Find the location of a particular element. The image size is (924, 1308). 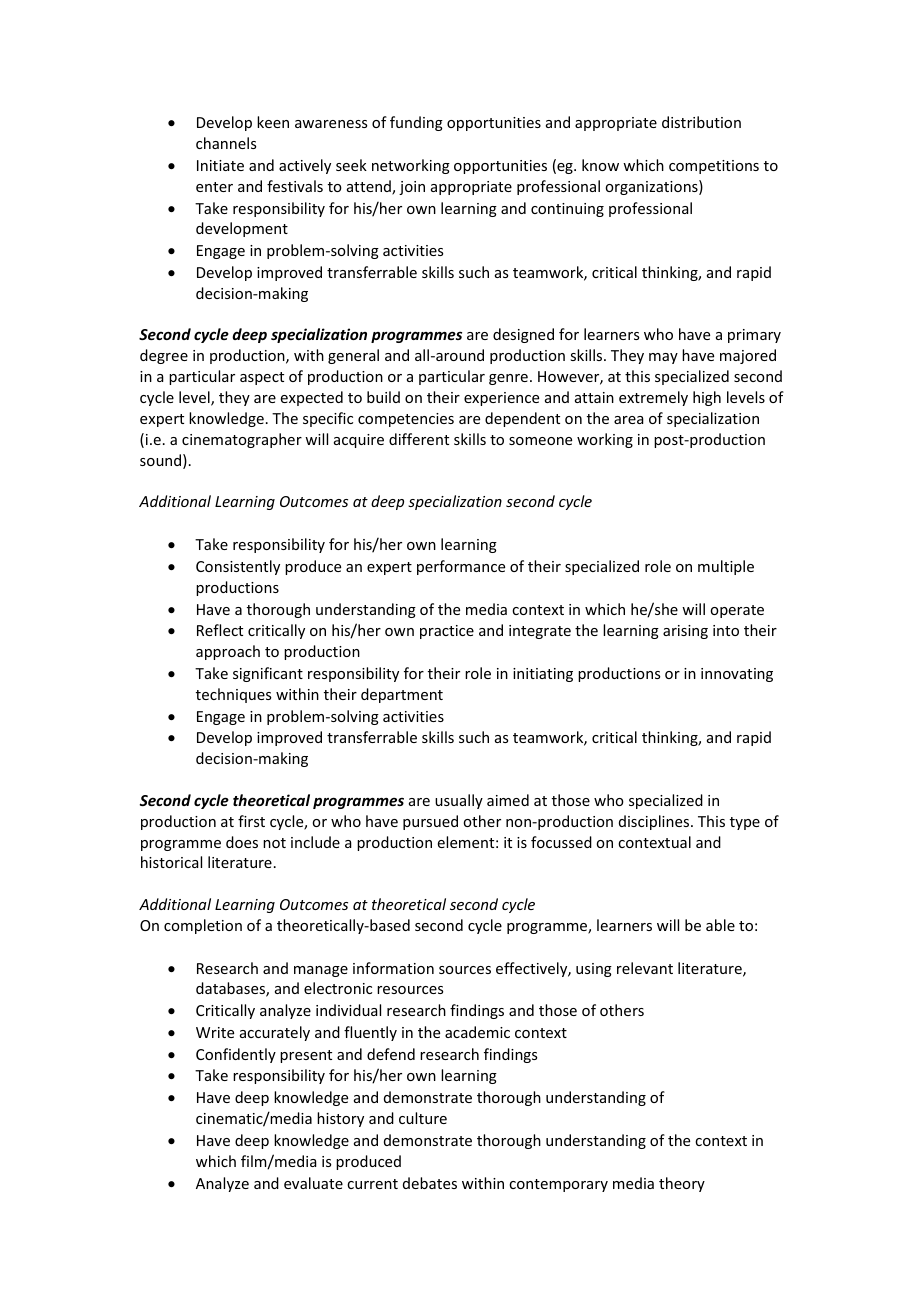

funding is located at coordinates (416, 123).
